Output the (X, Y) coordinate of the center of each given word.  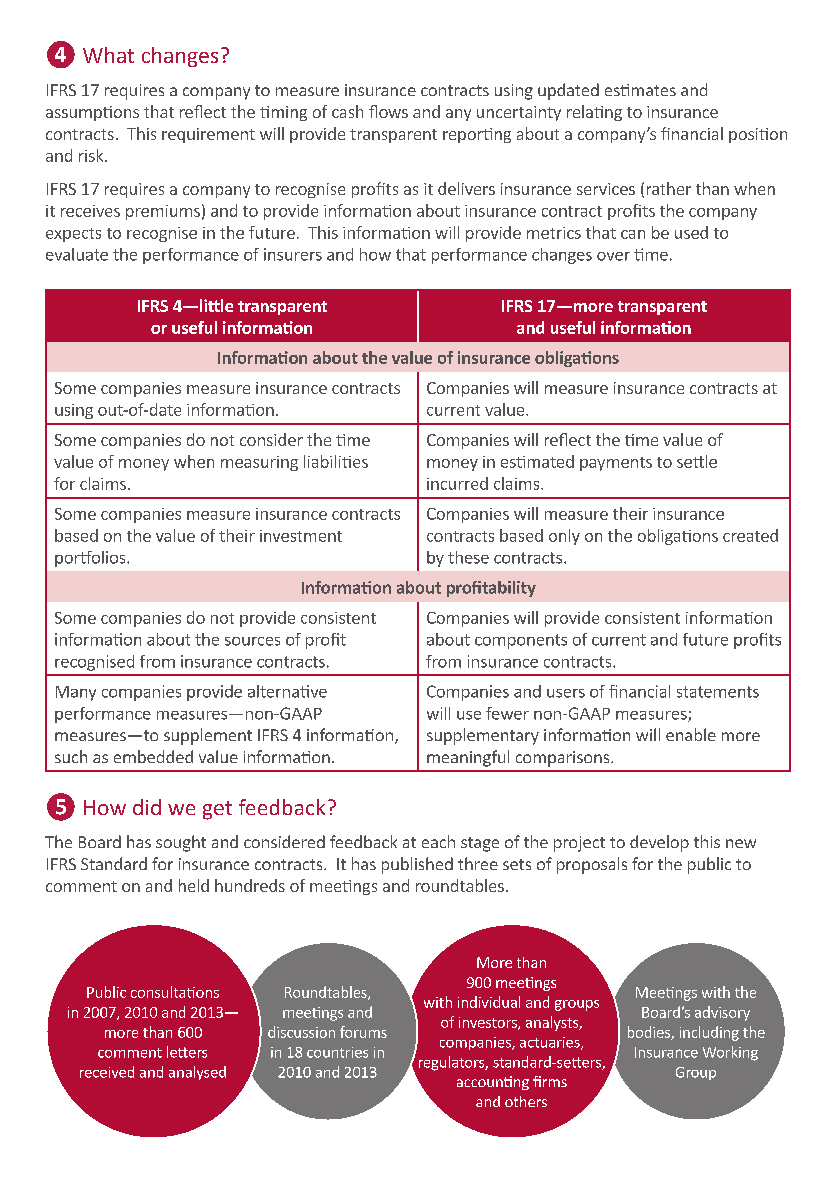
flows (388, 111)
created (750, 535)
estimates (640, 90)
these (468, 557)
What (108, 55)
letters (187, 1052)
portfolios (91, 559)
